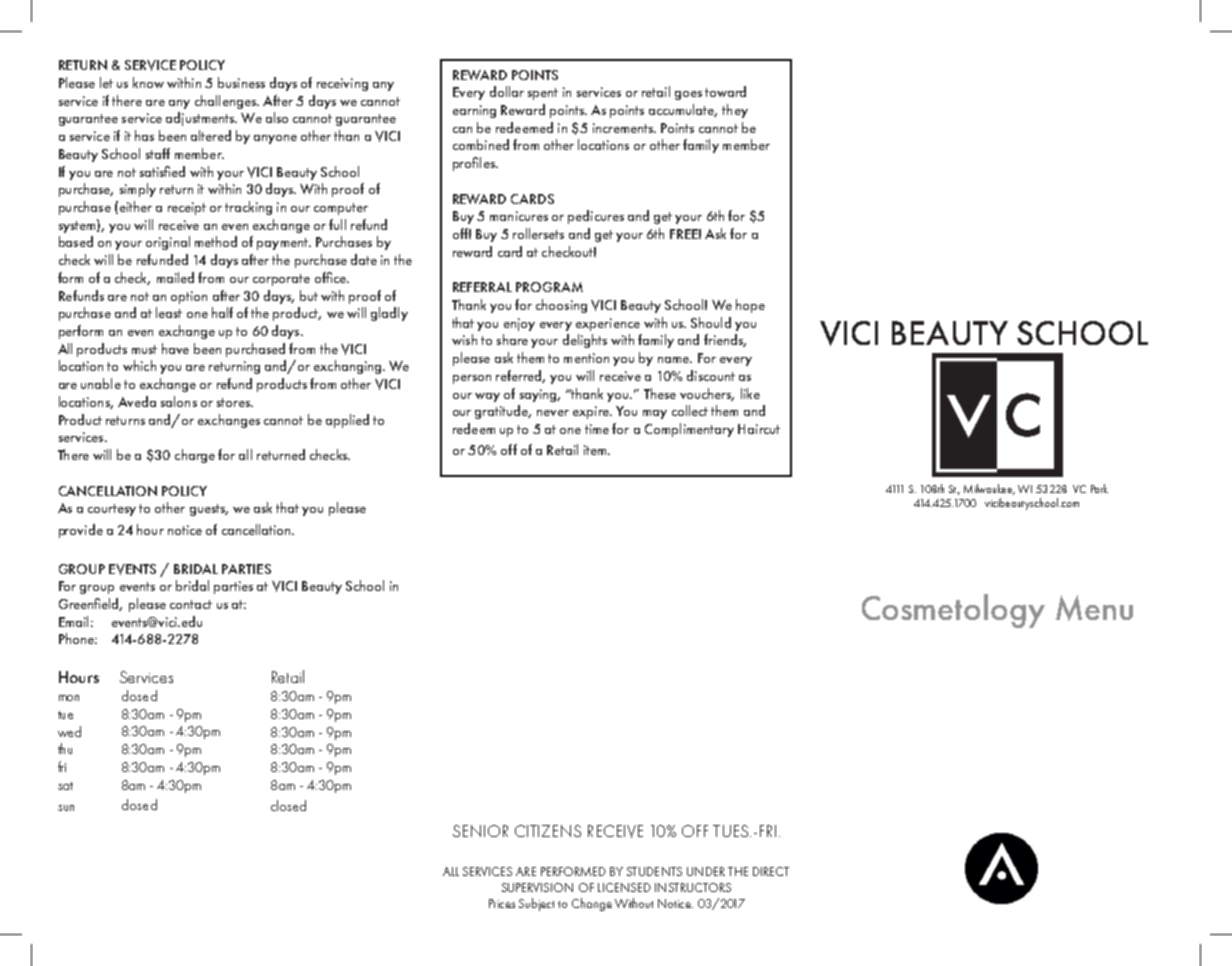  I want to click on have, so click(175, 348).
